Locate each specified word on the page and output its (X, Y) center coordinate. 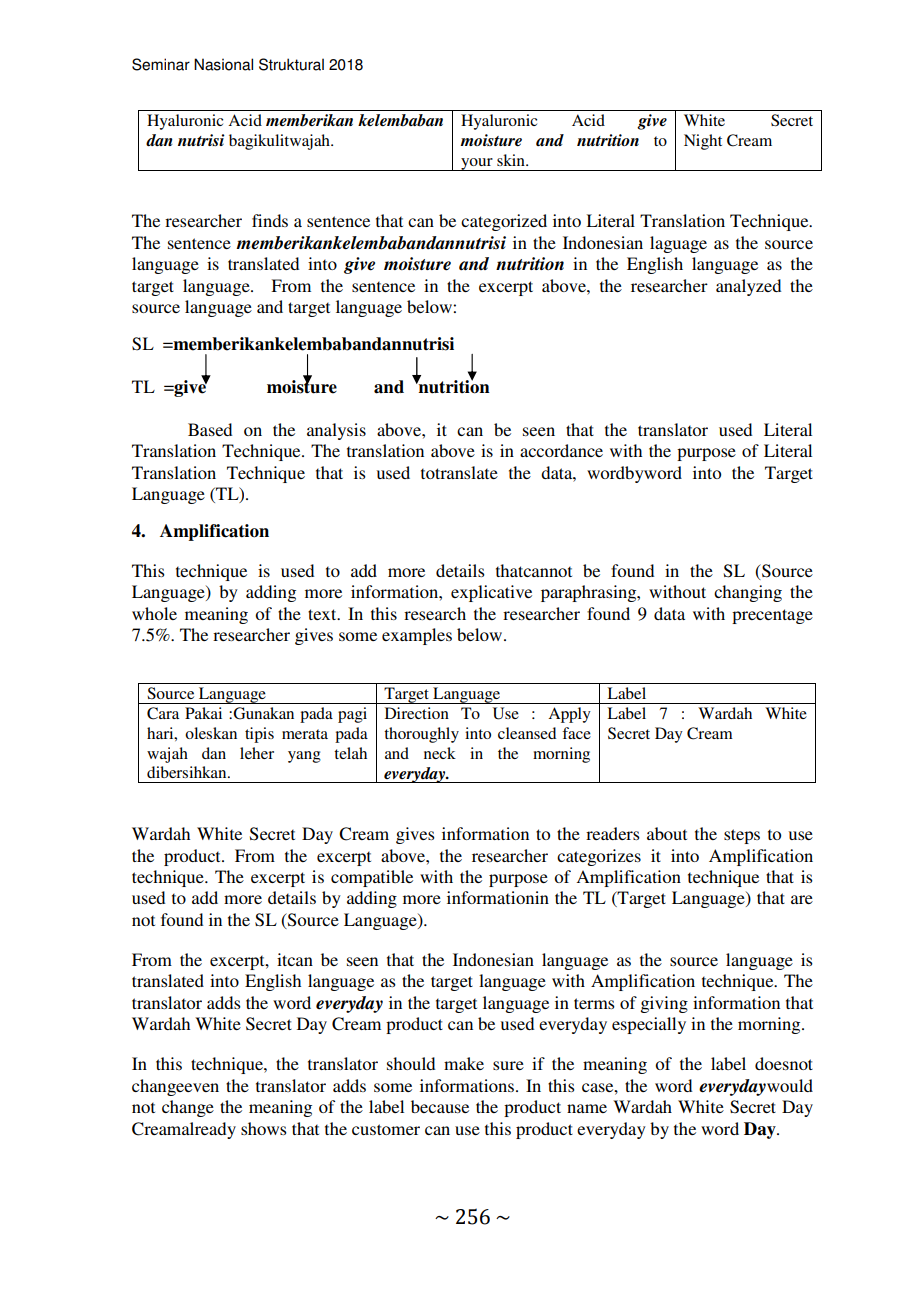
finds (270, 220)
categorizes (599, 857)
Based (210, 429)
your (477, 164)
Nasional (223, 64)
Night (703, 142)
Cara (163, 713)
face (576, 733)
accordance (561, 450)
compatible (372, 878)
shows (264, 1128)
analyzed (748, 287)
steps (742, 836)
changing (748, 593)
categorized (504, 222)
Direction (417, 713)
